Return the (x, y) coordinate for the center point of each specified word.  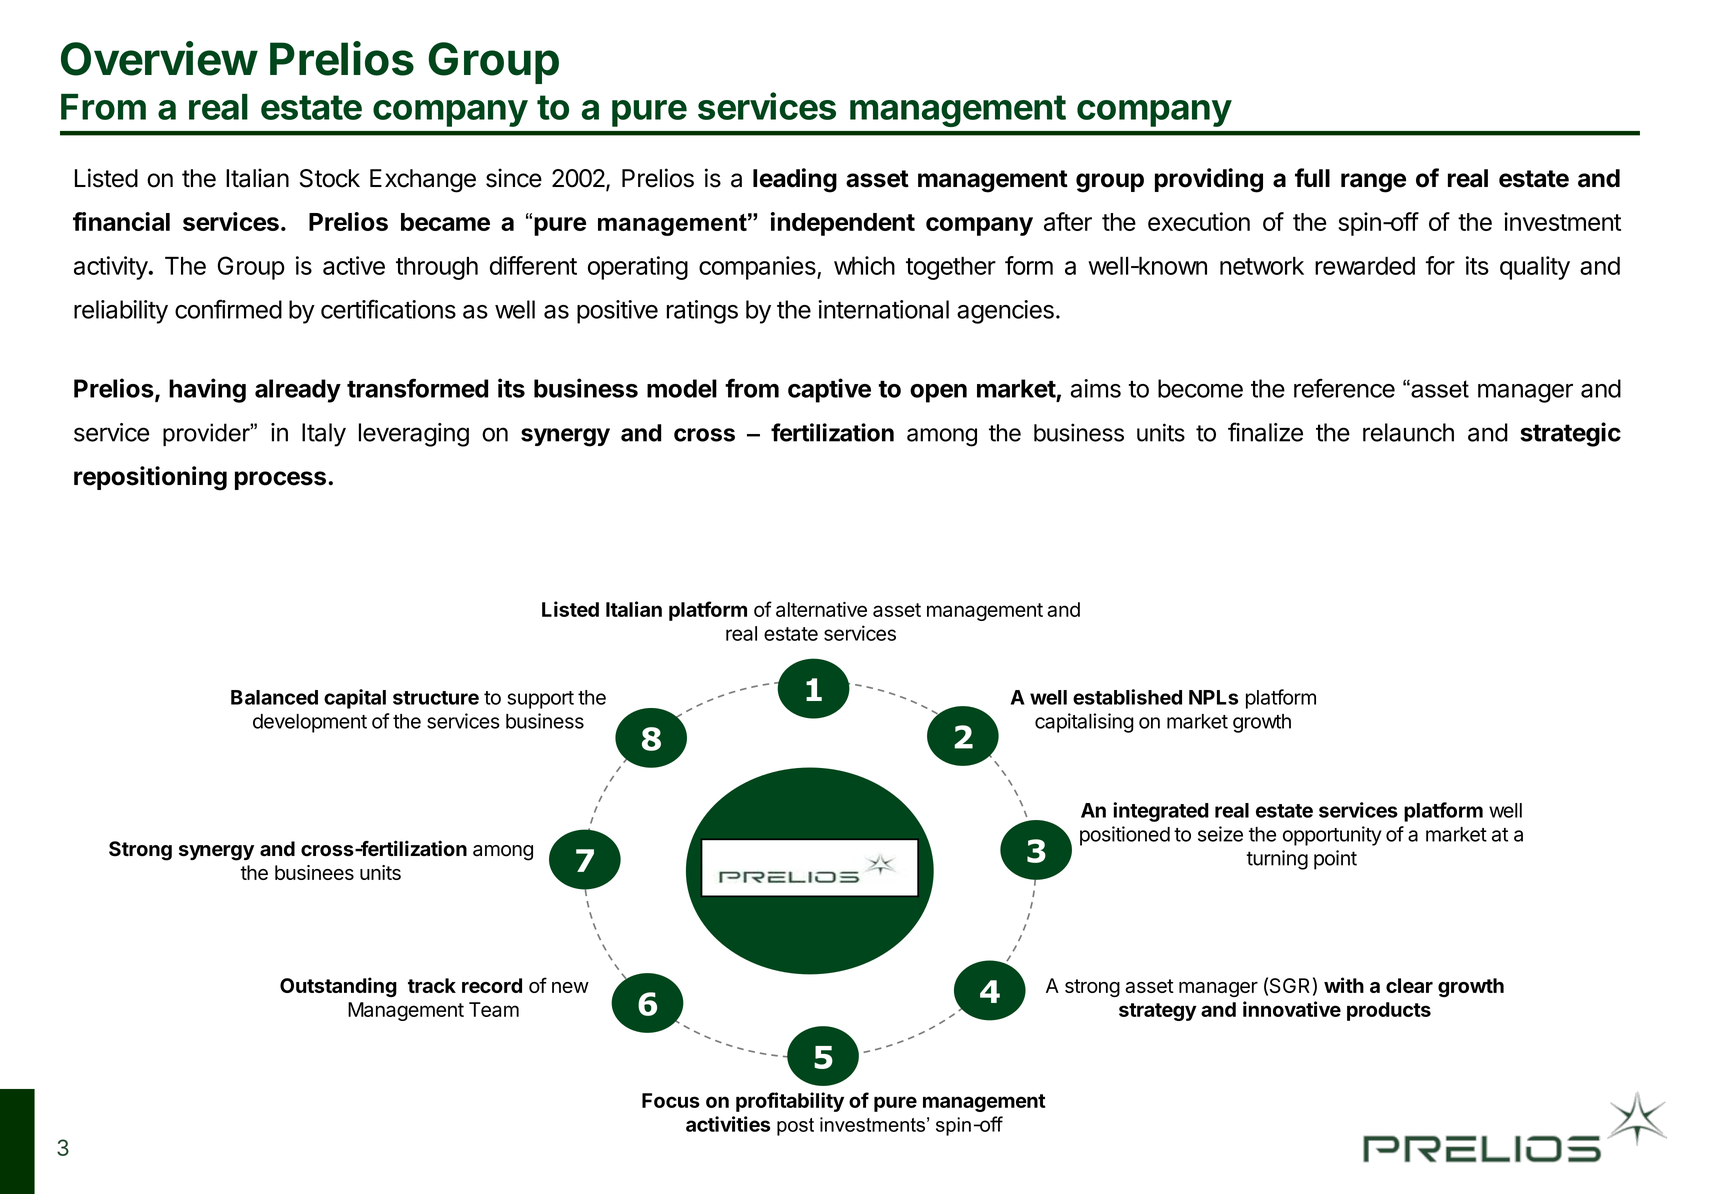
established (1127, 697)
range (1373, 183)
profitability (790, 1102)
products (1389, 1011)
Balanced (274, 697)
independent (843, 224)
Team (494, 1009)
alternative (821, 609)
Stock (330, 178)
